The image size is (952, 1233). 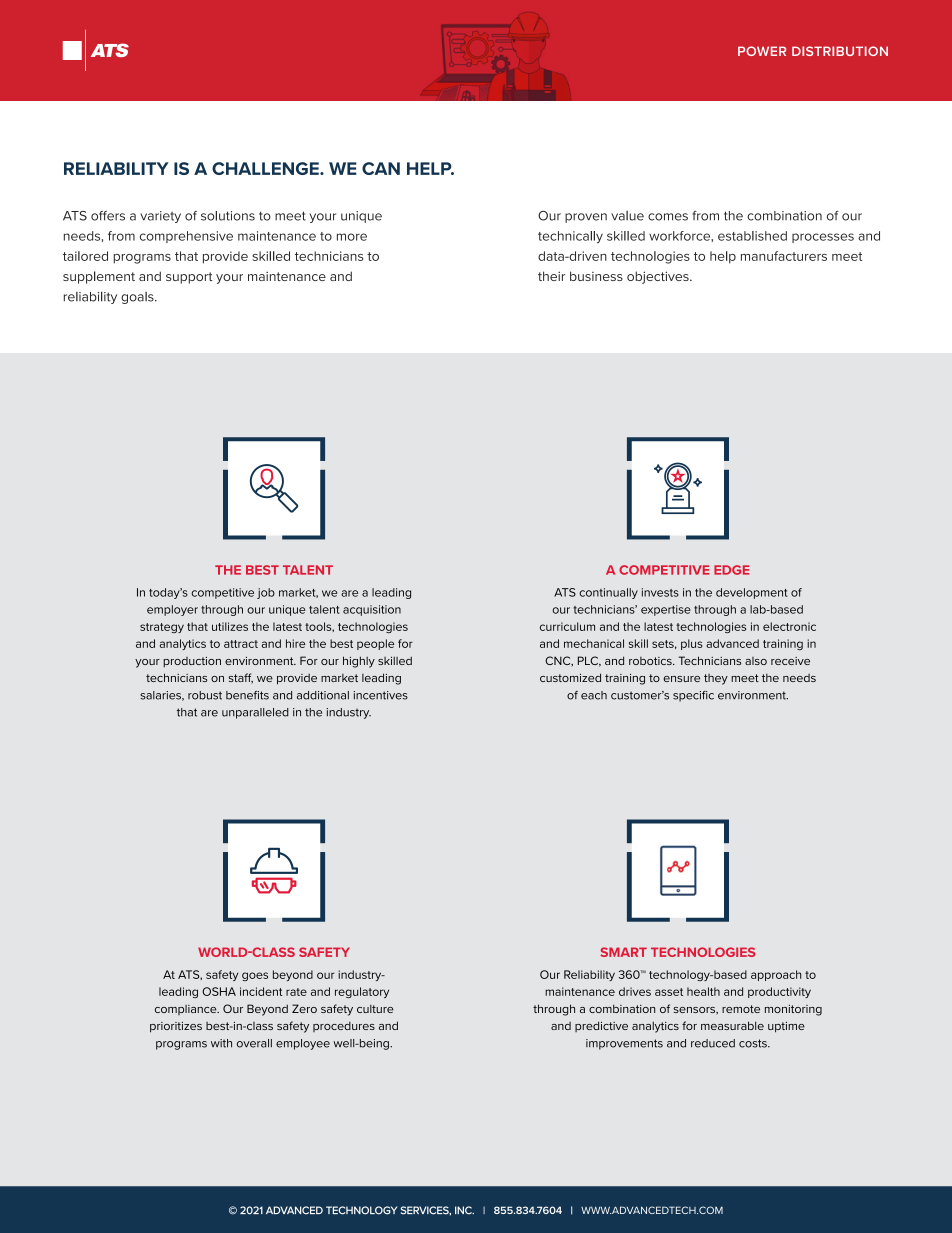 I want to click on acquisition, so click(x=372, y=610).
